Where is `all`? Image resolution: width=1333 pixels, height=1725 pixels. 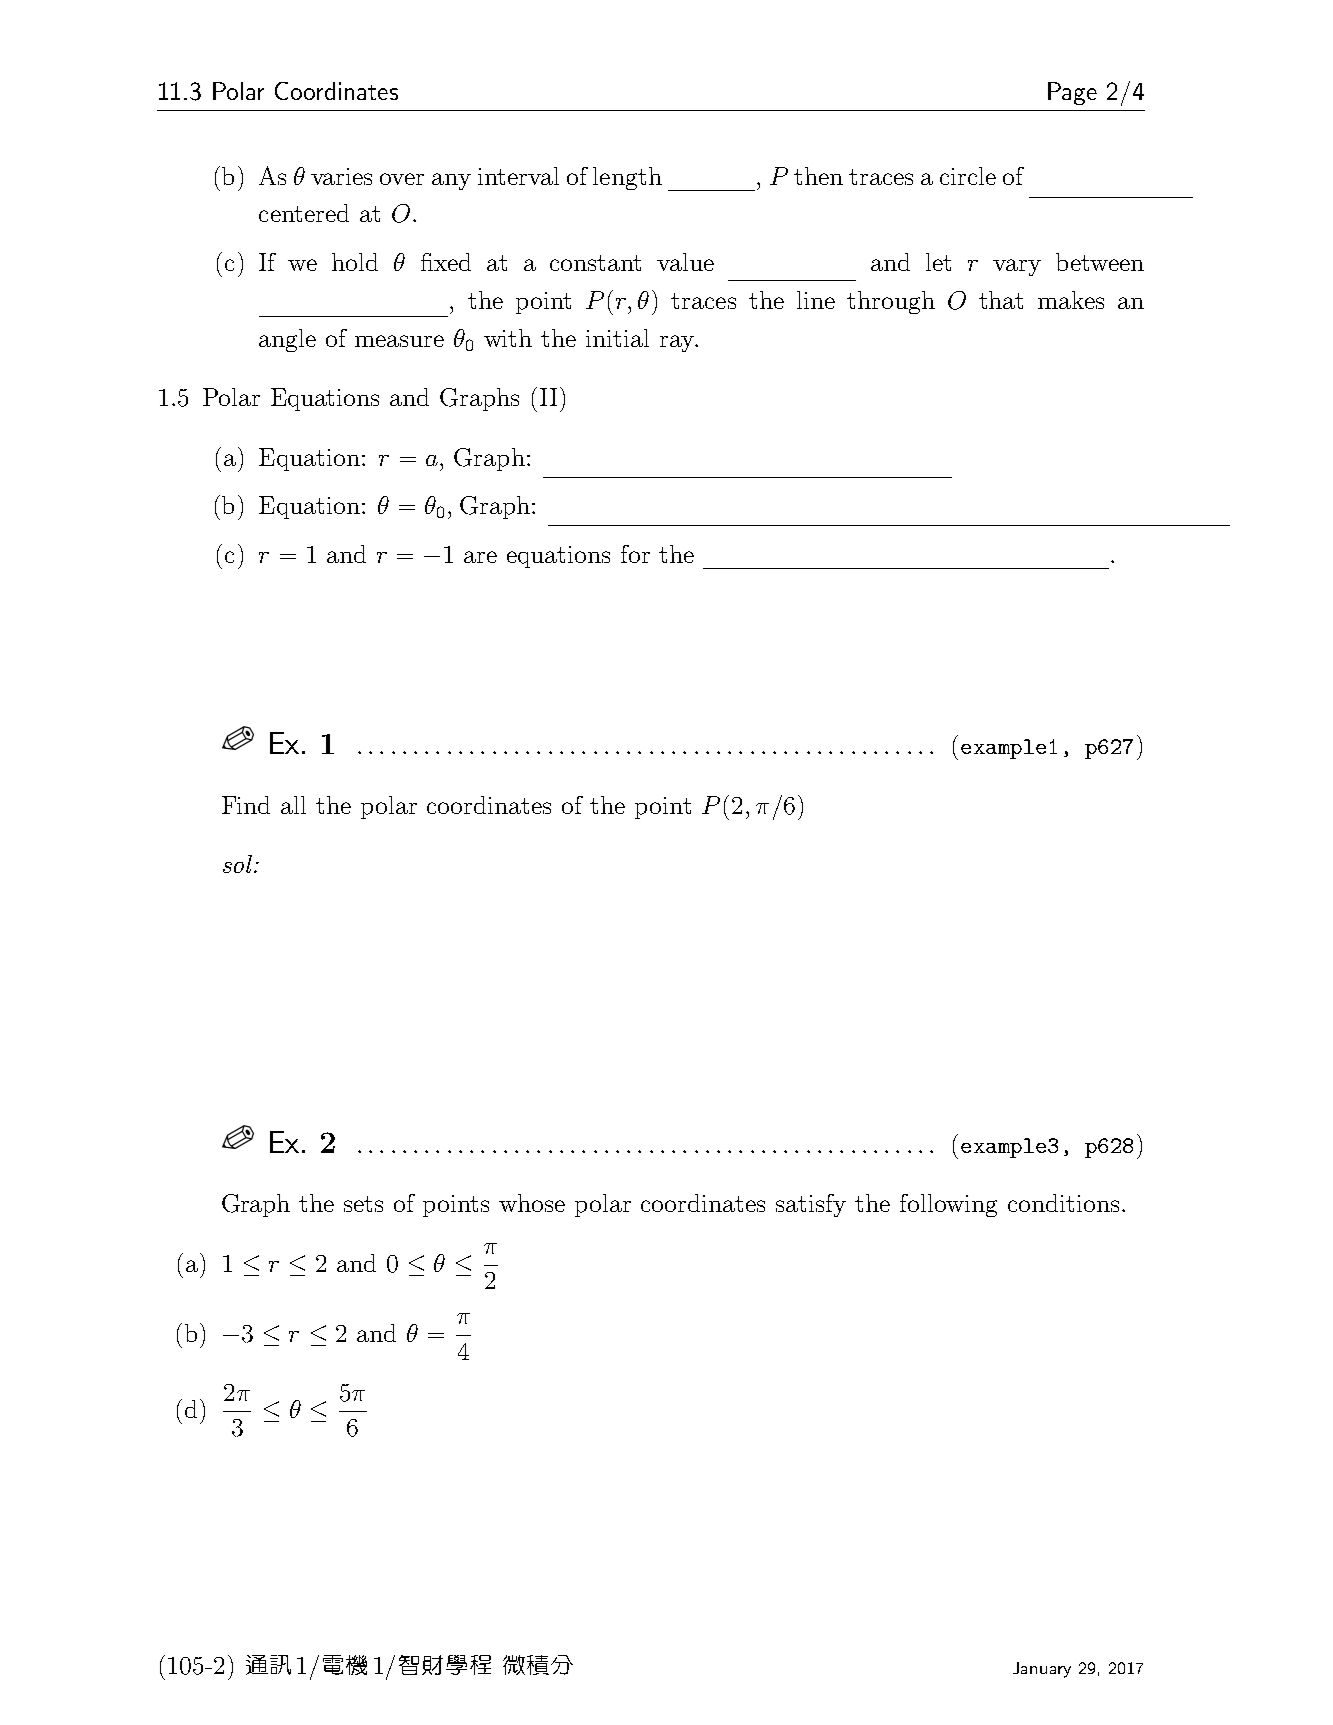 all is located at coordinates (293, 805).
